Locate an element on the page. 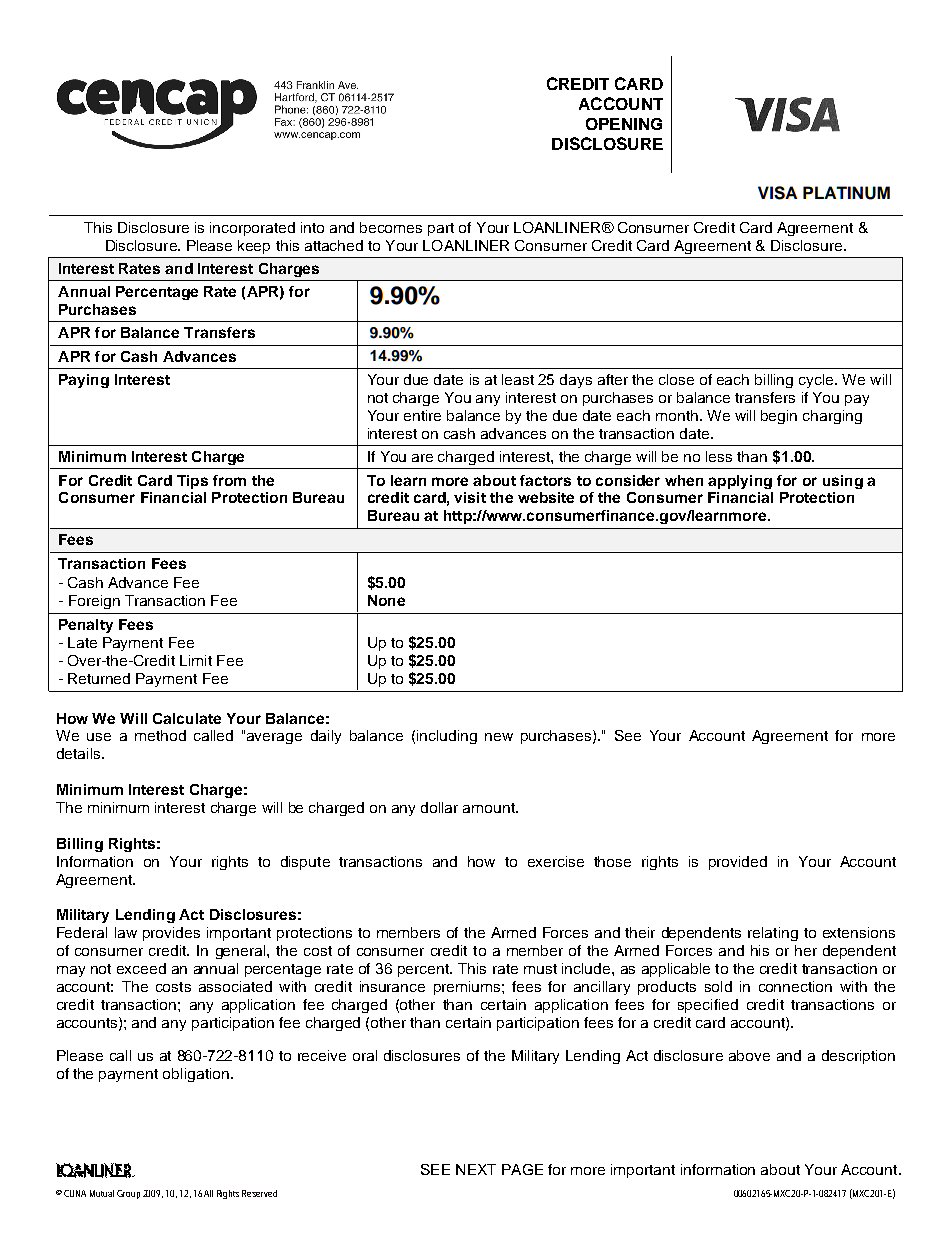 This image has height=1233, width=952. NEXT is located at coordinates (476, 1169).
